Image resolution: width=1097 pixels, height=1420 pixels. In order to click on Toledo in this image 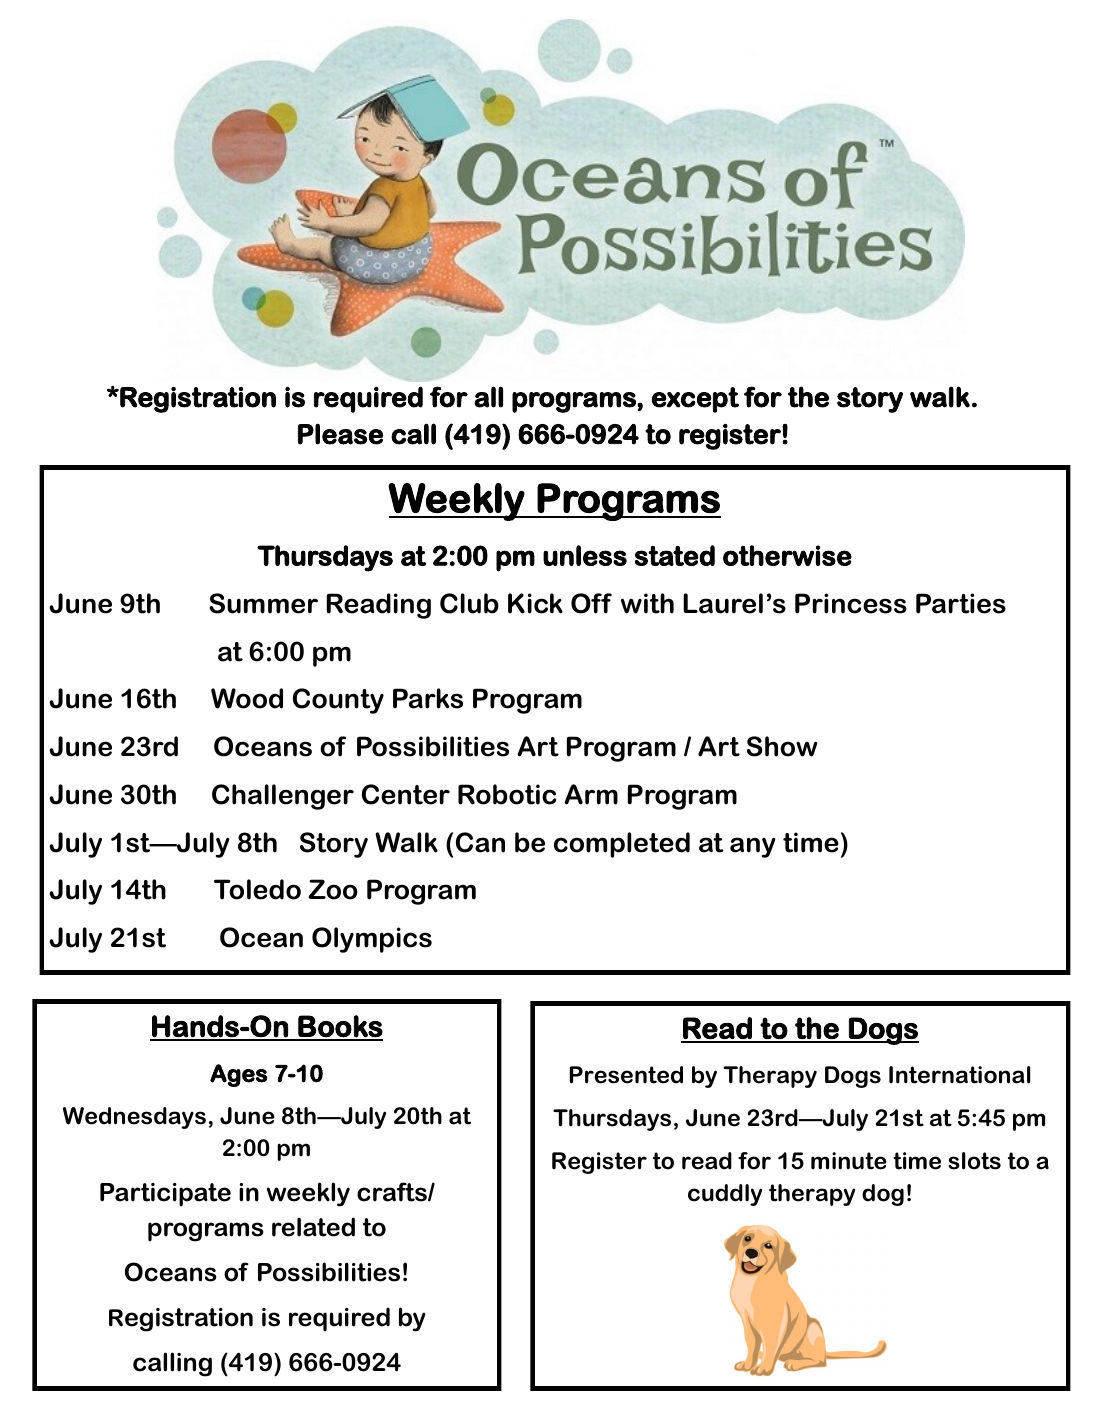, I will do `click(257, 889)`.
